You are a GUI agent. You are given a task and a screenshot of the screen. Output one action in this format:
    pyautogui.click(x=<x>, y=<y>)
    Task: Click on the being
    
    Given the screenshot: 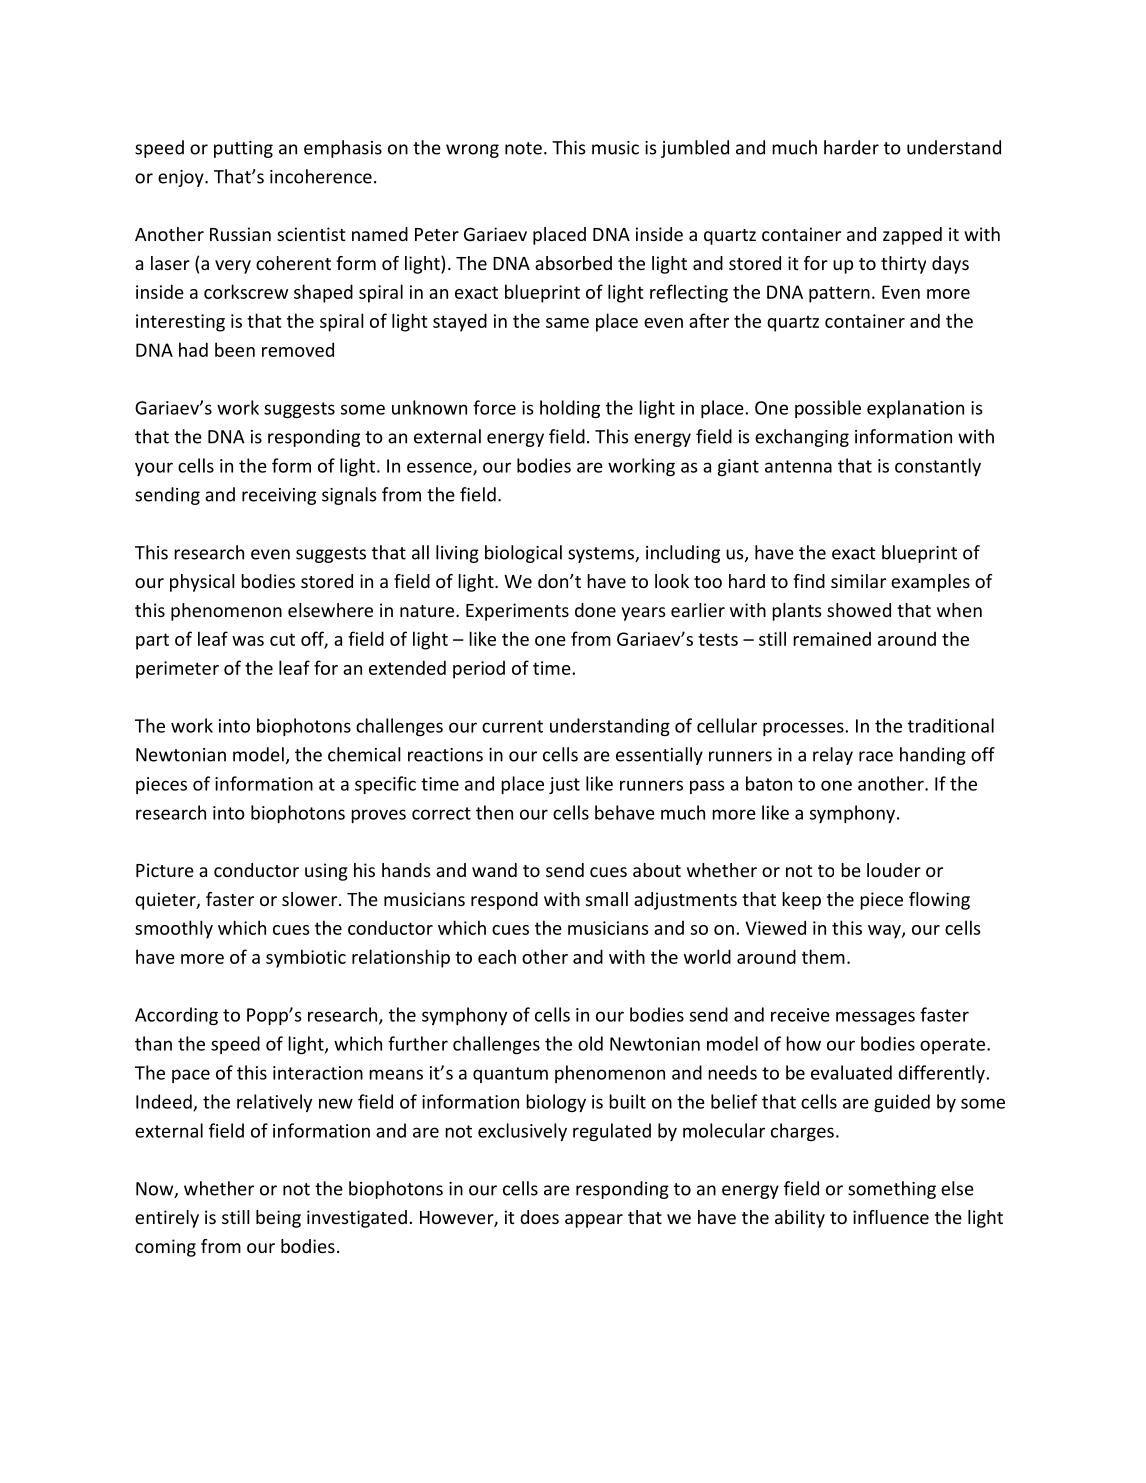 What is the action you would take?
    pyautogui.click(x=278, y=1219)
